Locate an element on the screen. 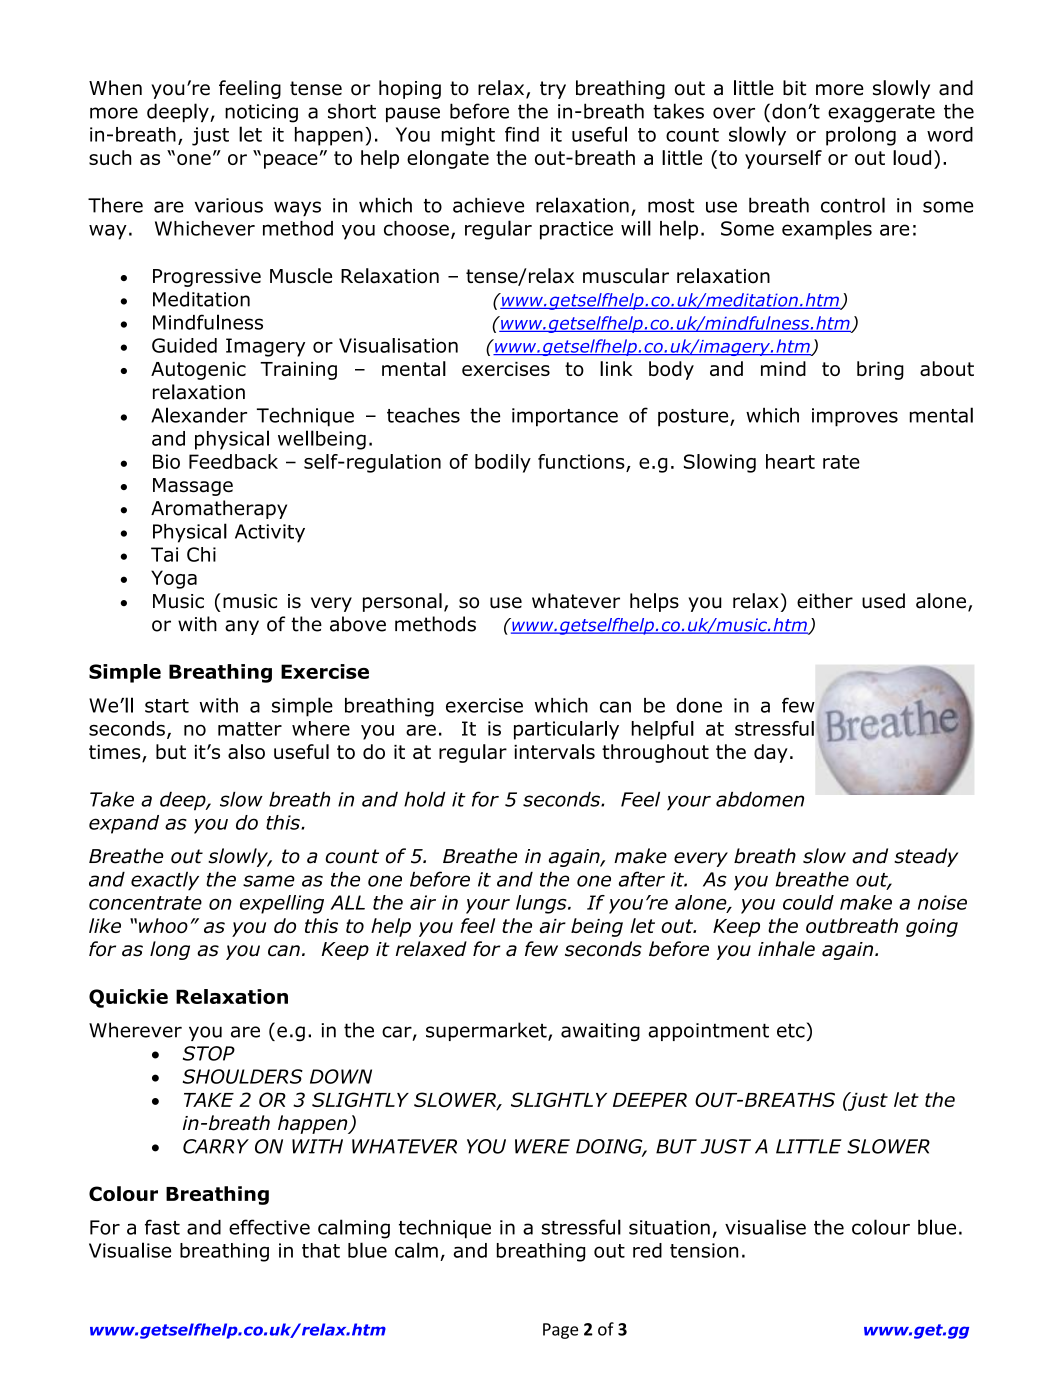  find is located at coordinates (522, 134).
